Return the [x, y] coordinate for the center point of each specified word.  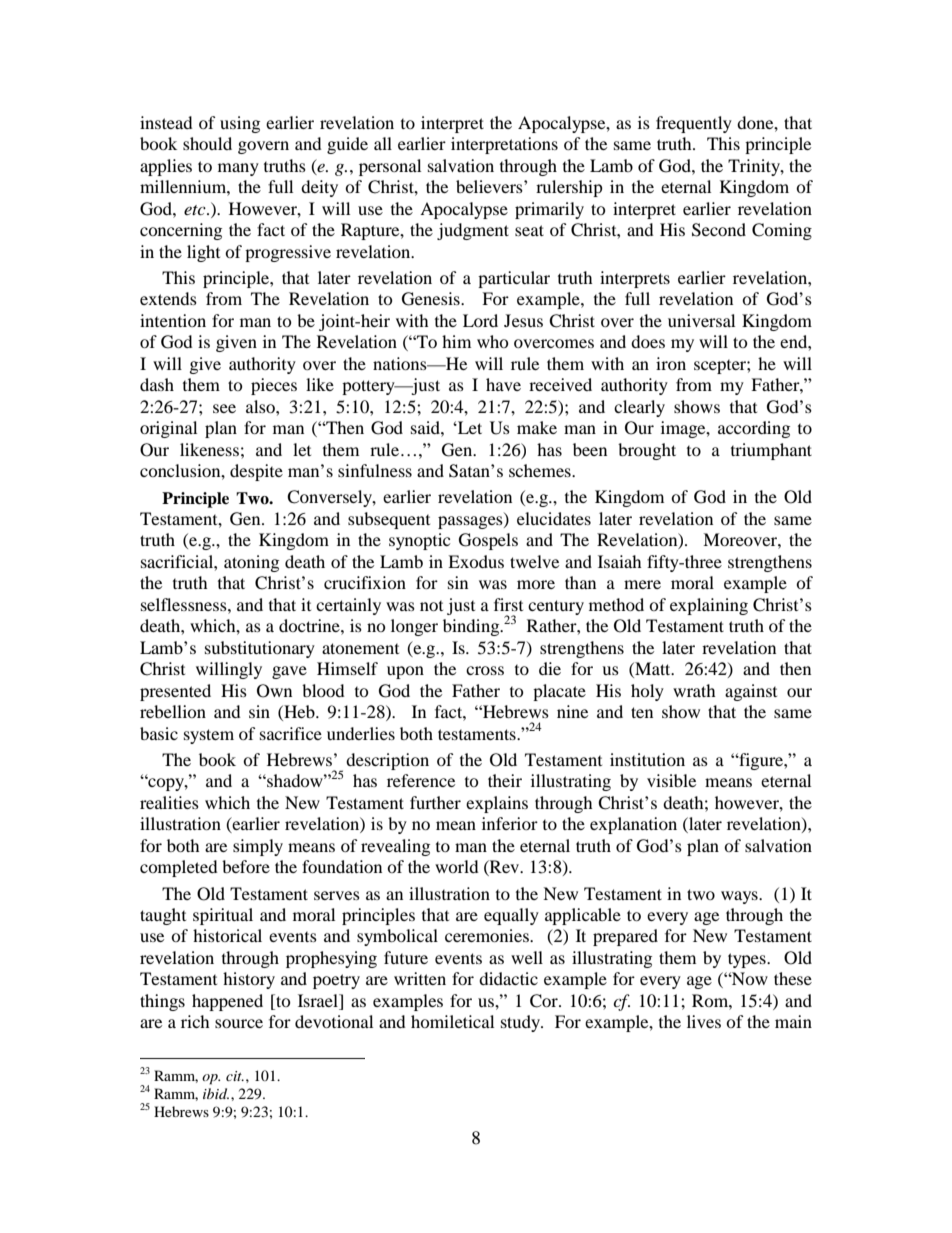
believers [490, 186]
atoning [251, 563]
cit [235, 1076]
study [522, 1023]
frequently [694, 124]
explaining [709, 606]
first [508, 604]
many [238, 169]
